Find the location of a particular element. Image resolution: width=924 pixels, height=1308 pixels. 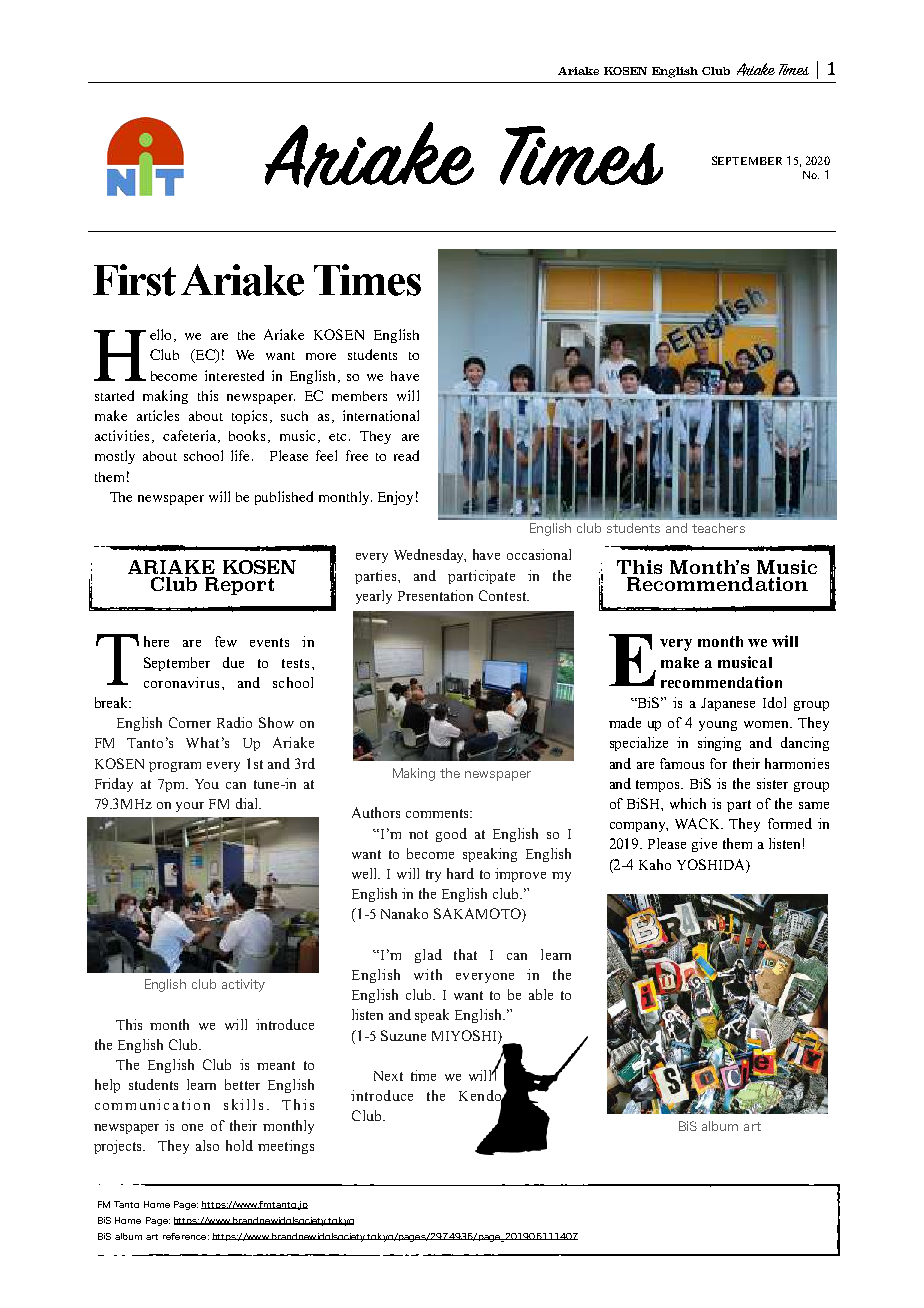

Report is located at coordinates (239, 586).
